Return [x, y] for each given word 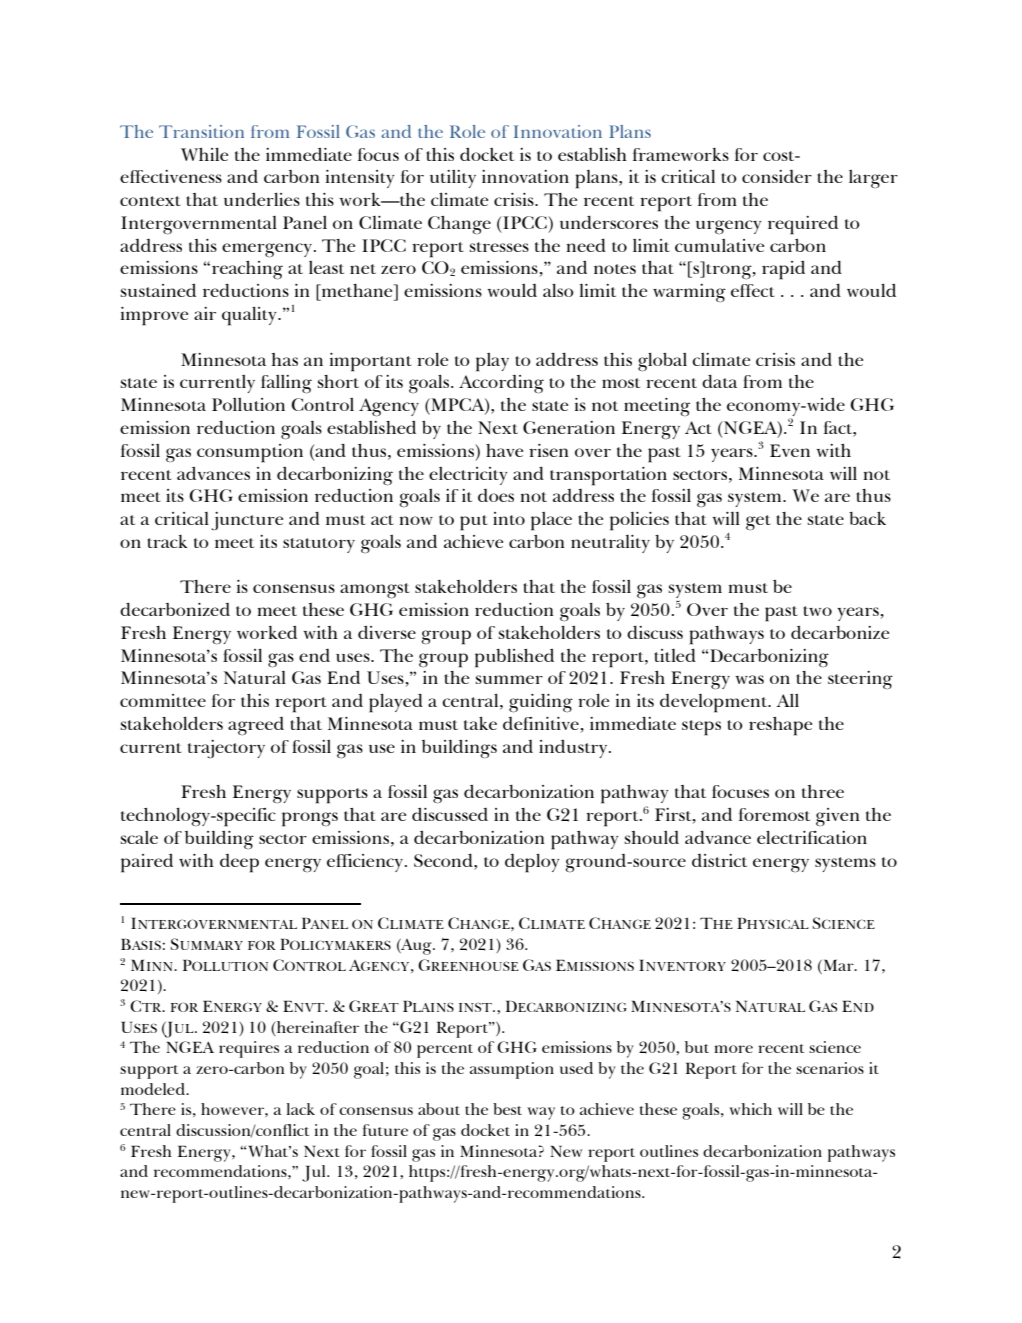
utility [453, 179]
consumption [250, 453]
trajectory [226, 749]
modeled [154, 1089]
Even [790, 450]
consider [777, 176]
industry [574, 749]
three [823, 791]
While [204, 154]
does [496, 495]
